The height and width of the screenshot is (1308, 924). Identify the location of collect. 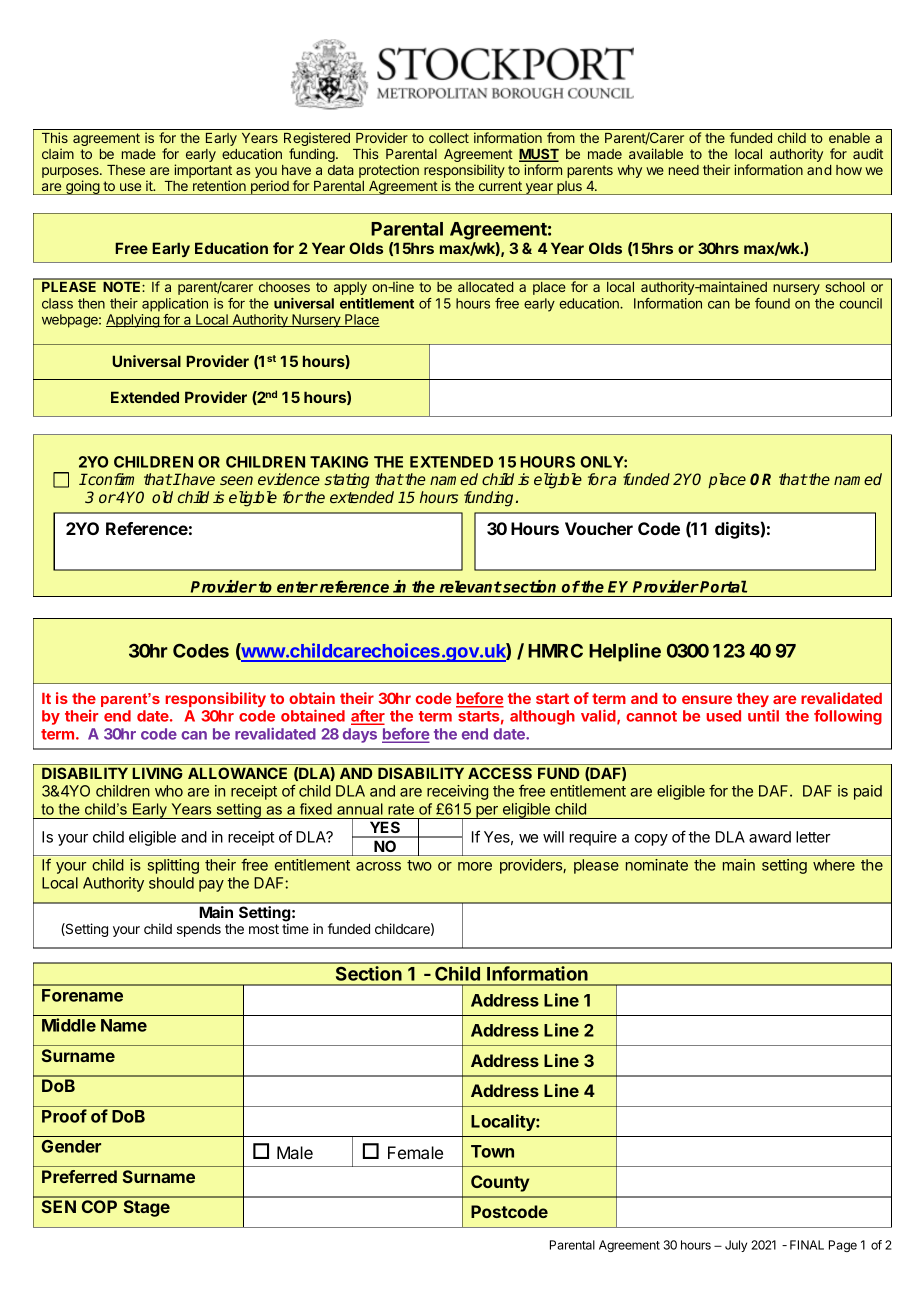
(449, 138).
